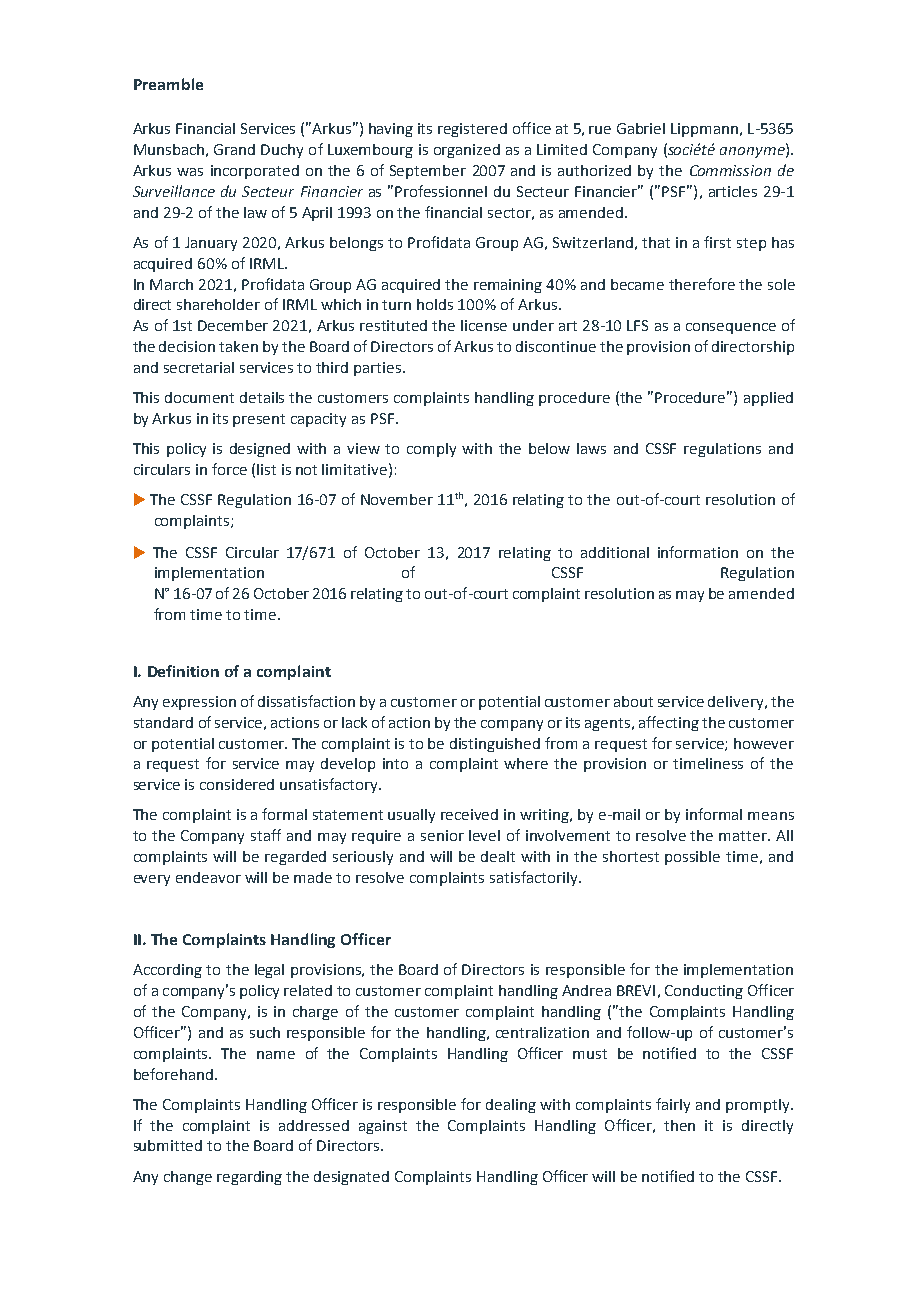  What do you see at coordinates (498, 856) in the screenshot?
I see `dealt` at bounding box center [498, 856].
